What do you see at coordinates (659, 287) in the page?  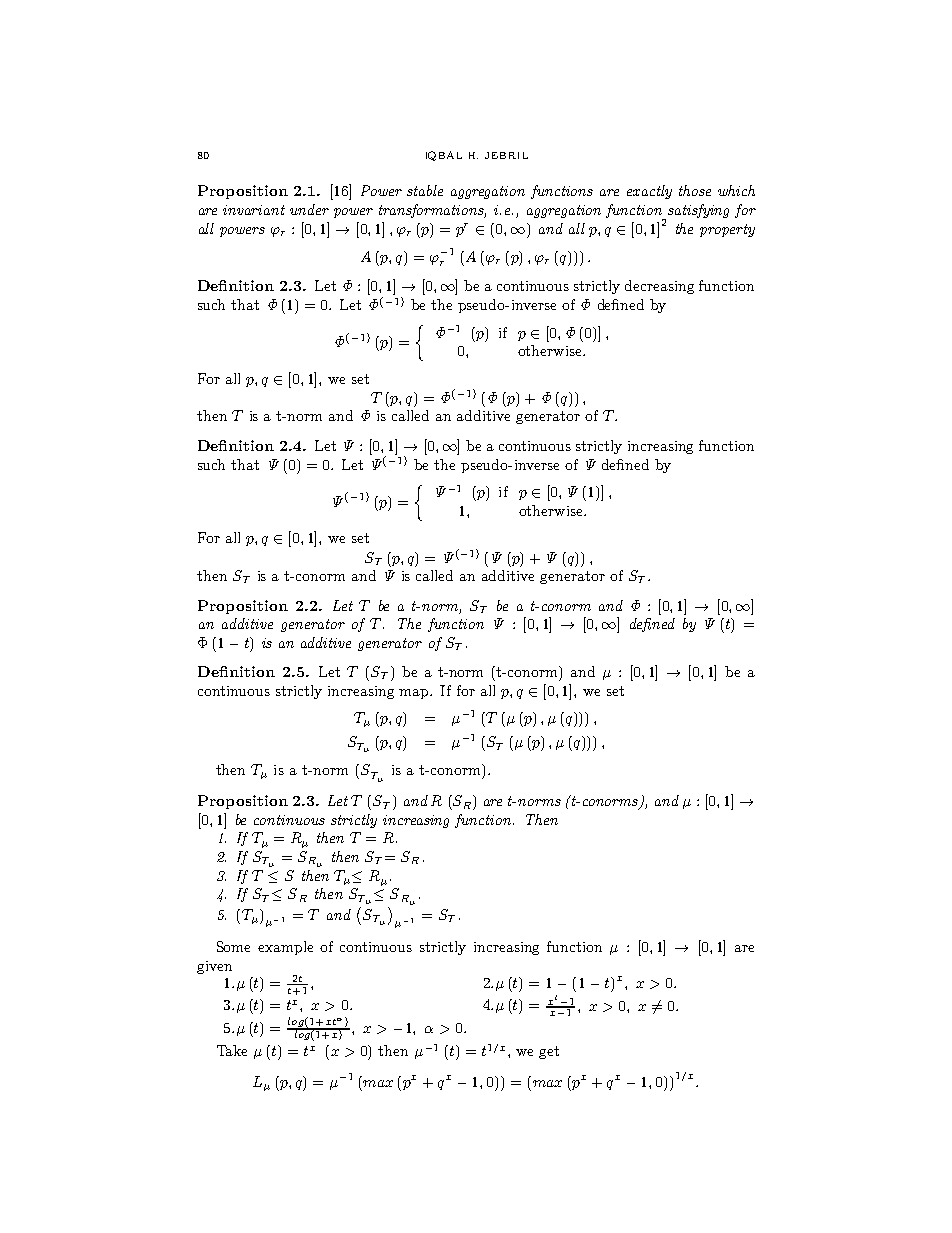 I see `decreasing` at bounding box center [659, 287].
